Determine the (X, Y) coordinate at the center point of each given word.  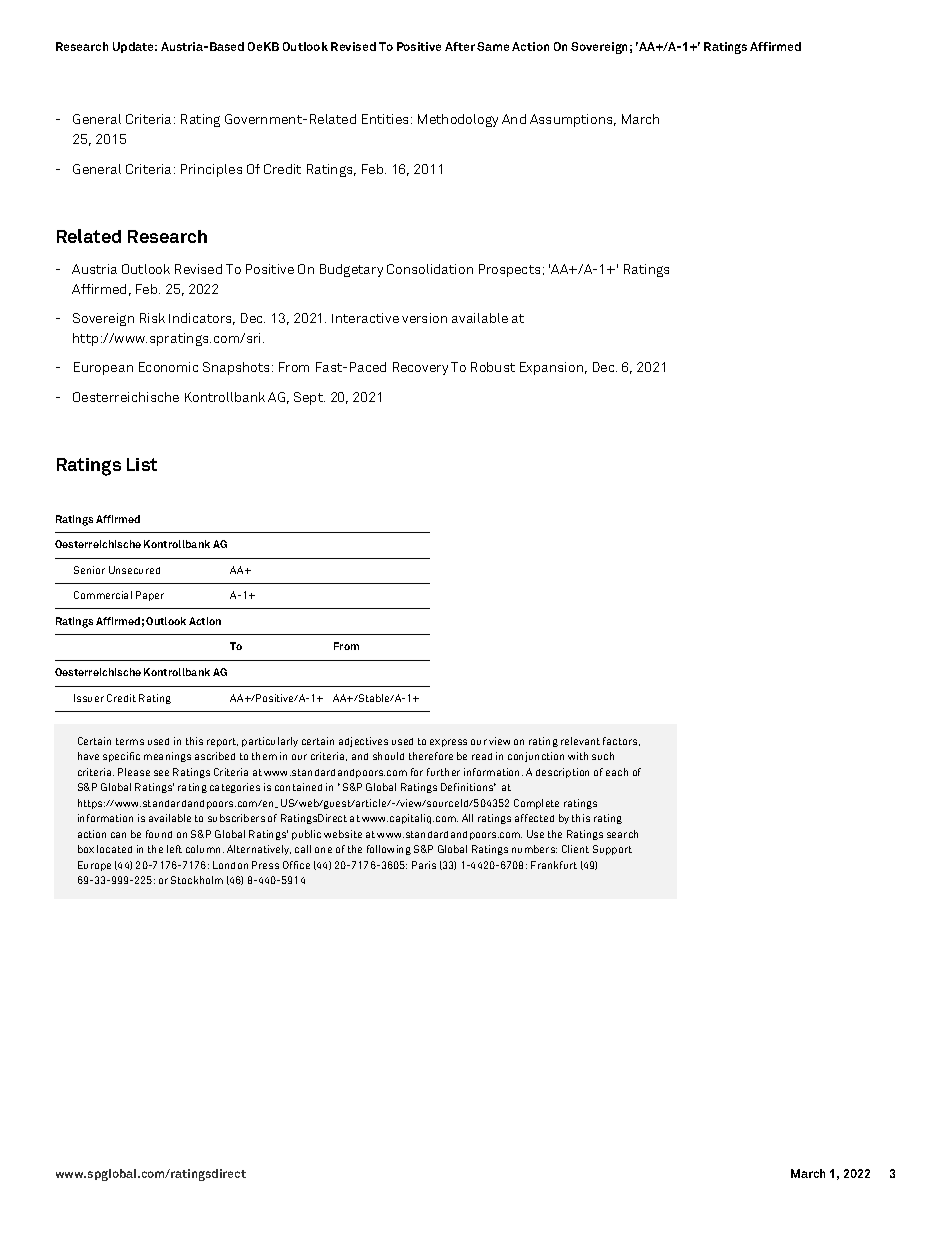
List (142, 464)
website (343, 834)
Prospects (509, 270)
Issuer (89, 698)
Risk (152, 318)
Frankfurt (554, 865)
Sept (309, 398)
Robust (493, 367)
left (174, 849)
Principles (211, 170)
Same (493, 46)
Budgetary (351, 270)
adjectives (363, 742)
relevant (580, 741)
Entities (387, 119)
